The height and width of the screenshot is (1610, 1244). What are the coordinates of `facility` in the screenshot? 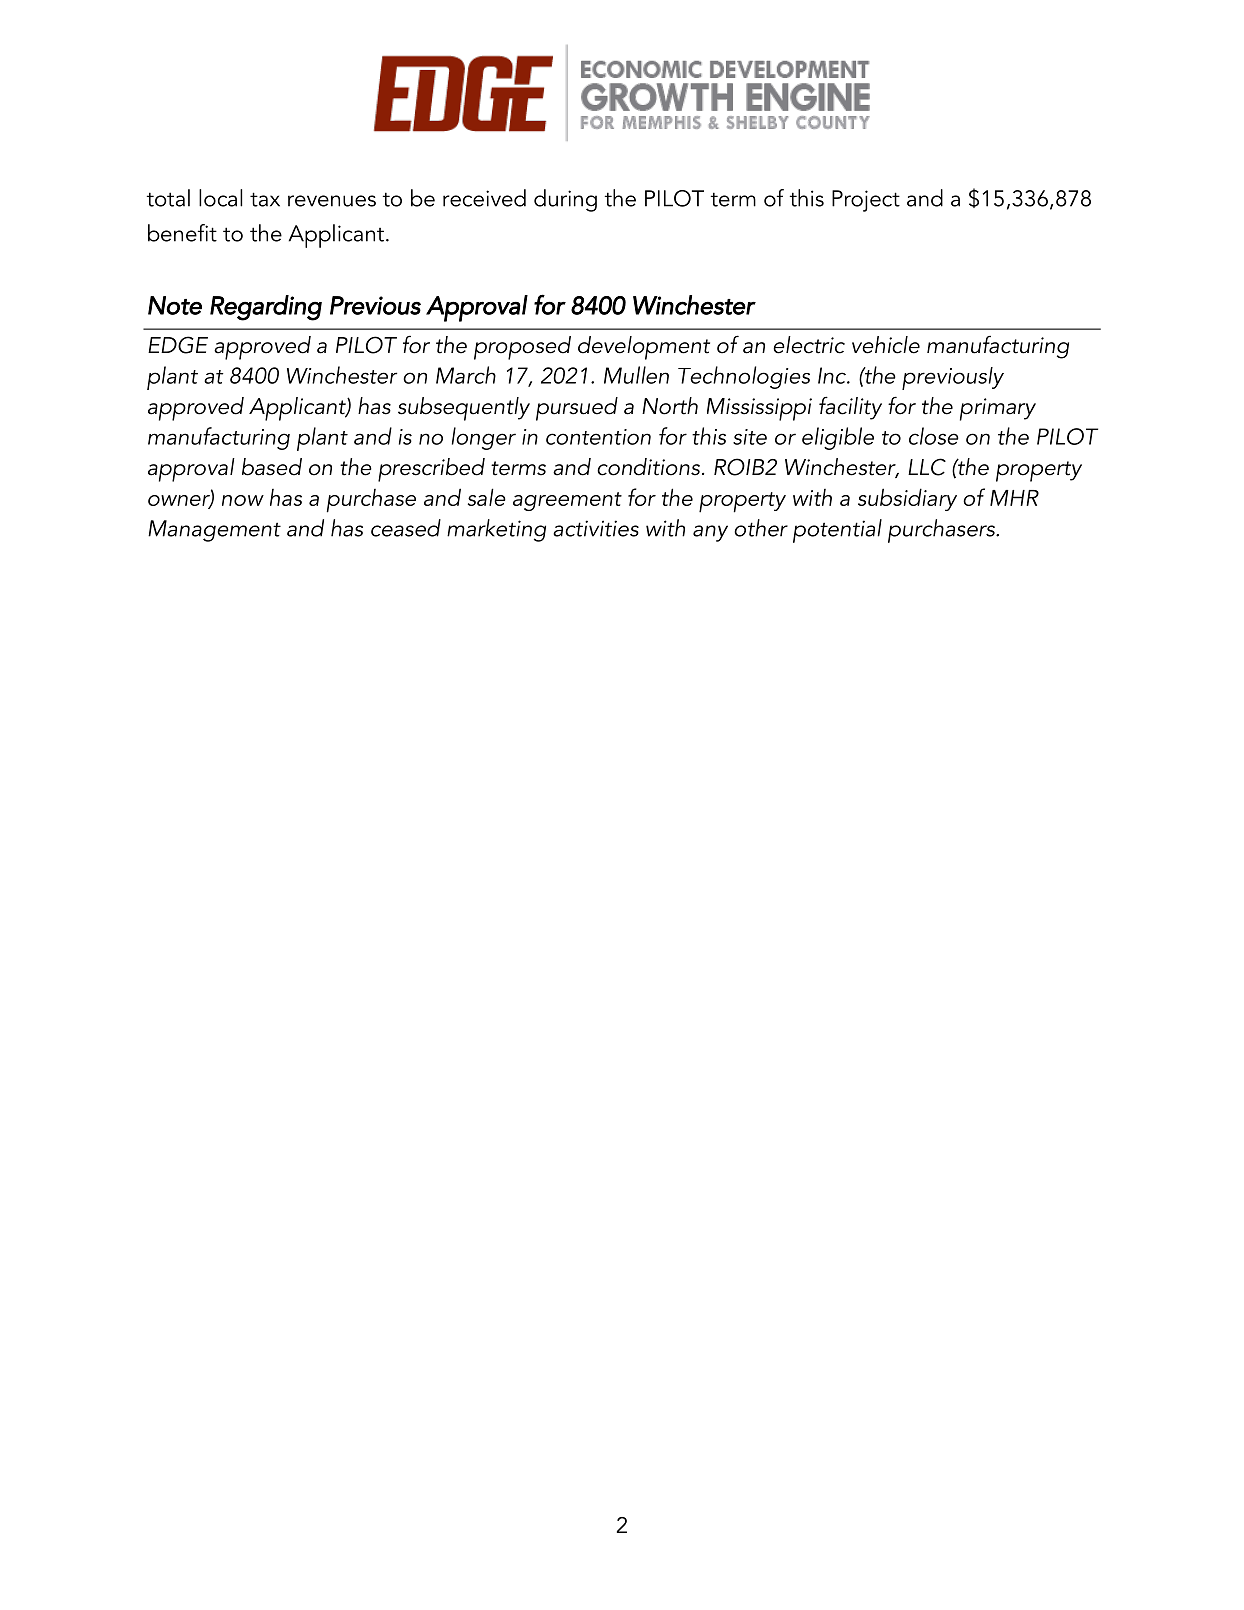 It's located at (850, 408).
